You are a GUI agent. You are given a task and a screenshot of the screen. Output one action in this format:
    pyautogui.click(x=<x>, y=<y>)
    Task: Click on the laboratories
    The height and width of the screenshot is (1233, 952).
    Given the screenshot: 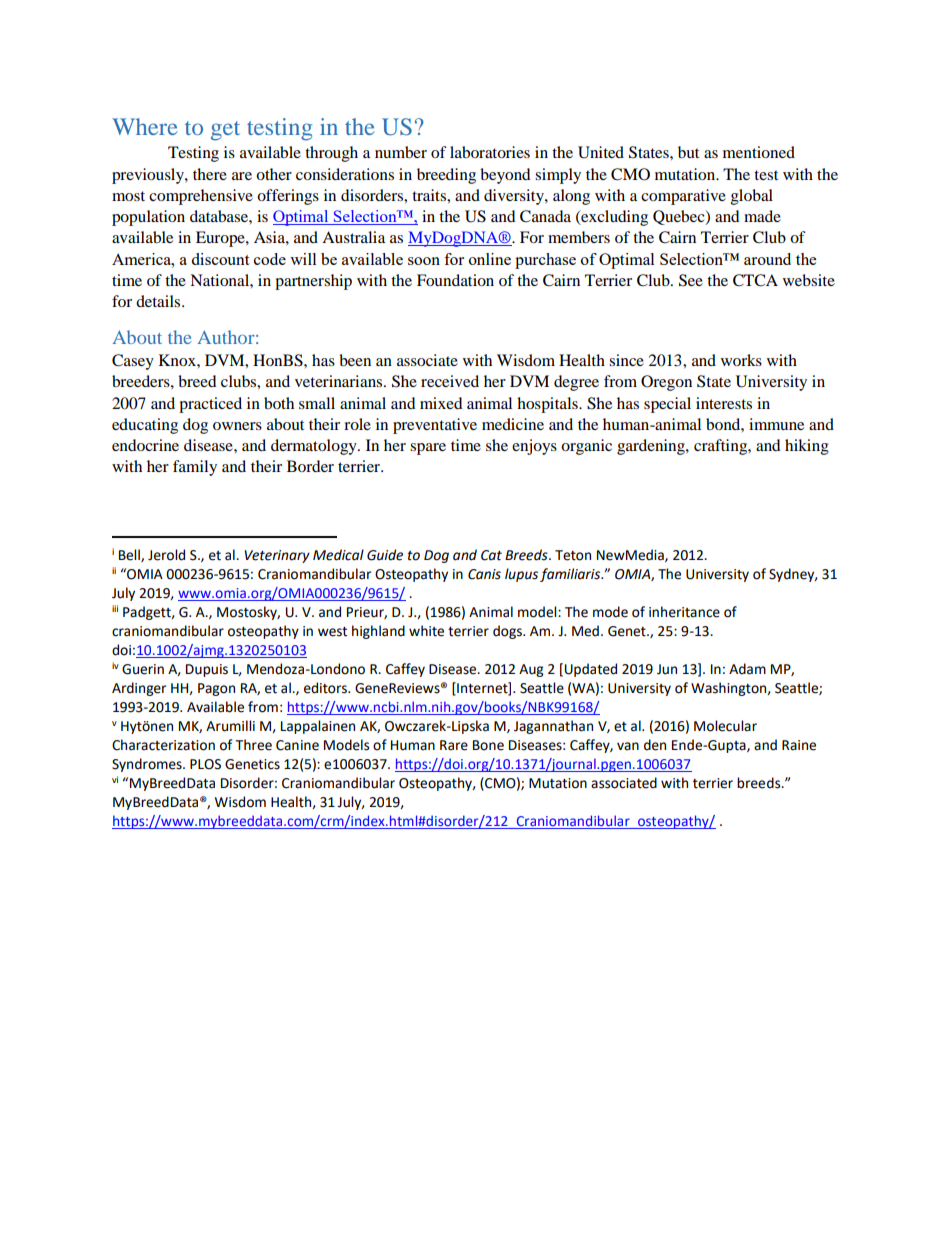 What is the action you would take?
    pyautogui.click(x=490, y=152)
